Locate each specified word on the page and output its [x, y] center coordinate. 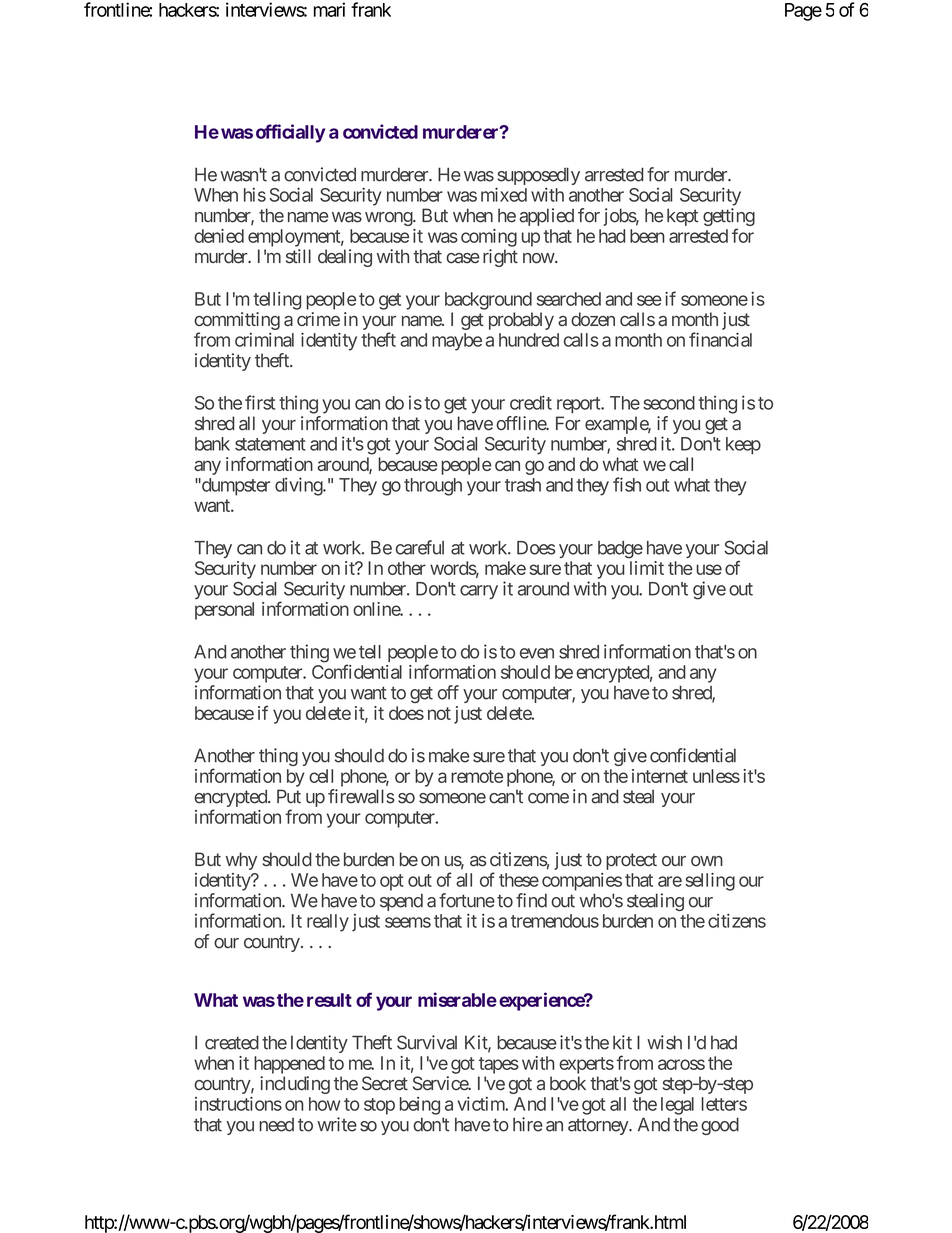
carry [479, 592]
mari [329, 9]
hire [528, 1124]
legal [677, 1106]
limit [647, 568]
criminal [264, 340]
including [295, 1085]
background [488, 301]
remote [477, 776]
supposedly [538, 177]
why [241, 861]
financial [720, 339]
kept [682, 217]
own [707, 861]
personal [224, 611]
